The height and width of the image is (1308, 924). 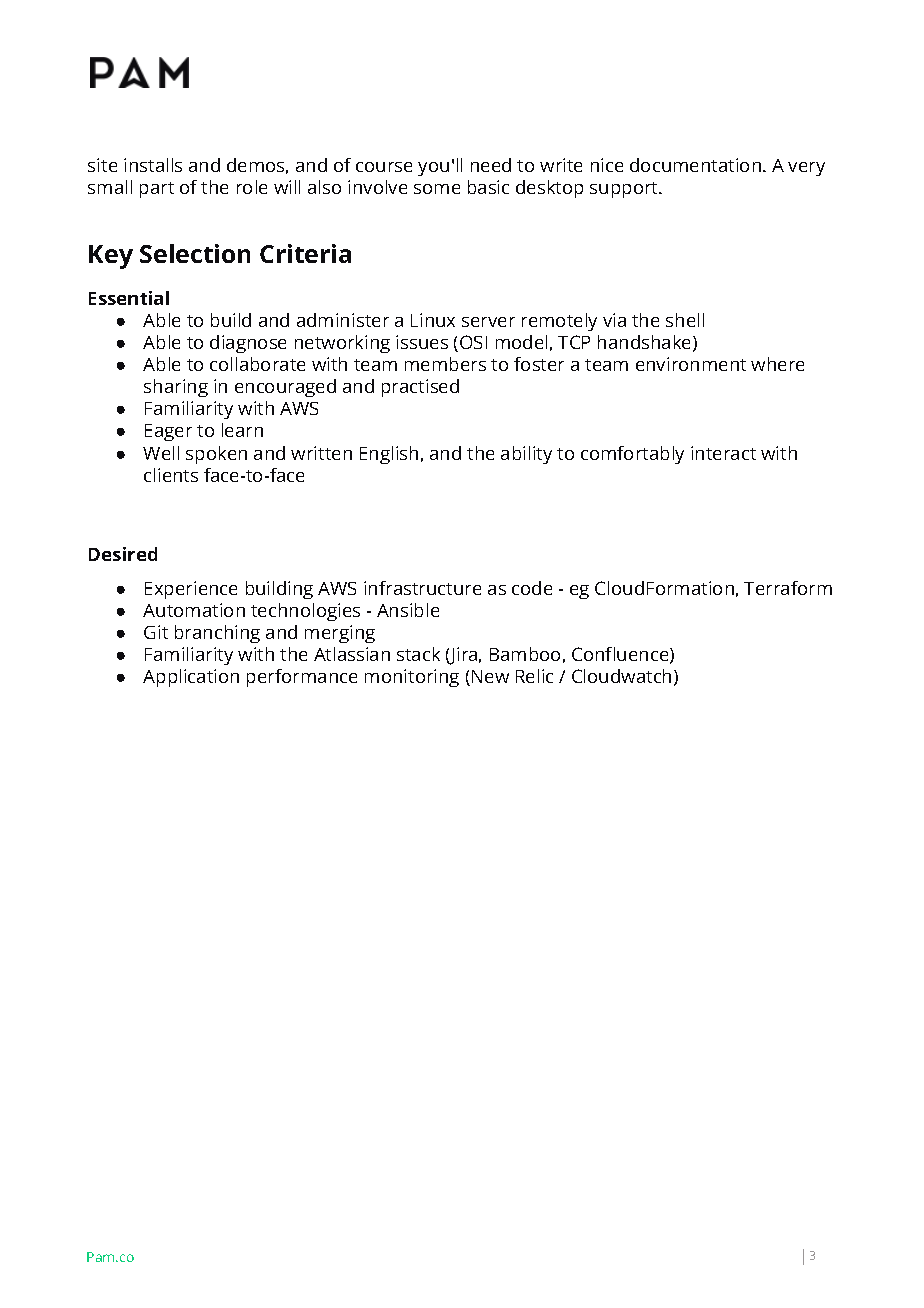 What do you see at coordinates (248, 344) in the image?
I see `diagnose` at bounding box center [248, 344].
